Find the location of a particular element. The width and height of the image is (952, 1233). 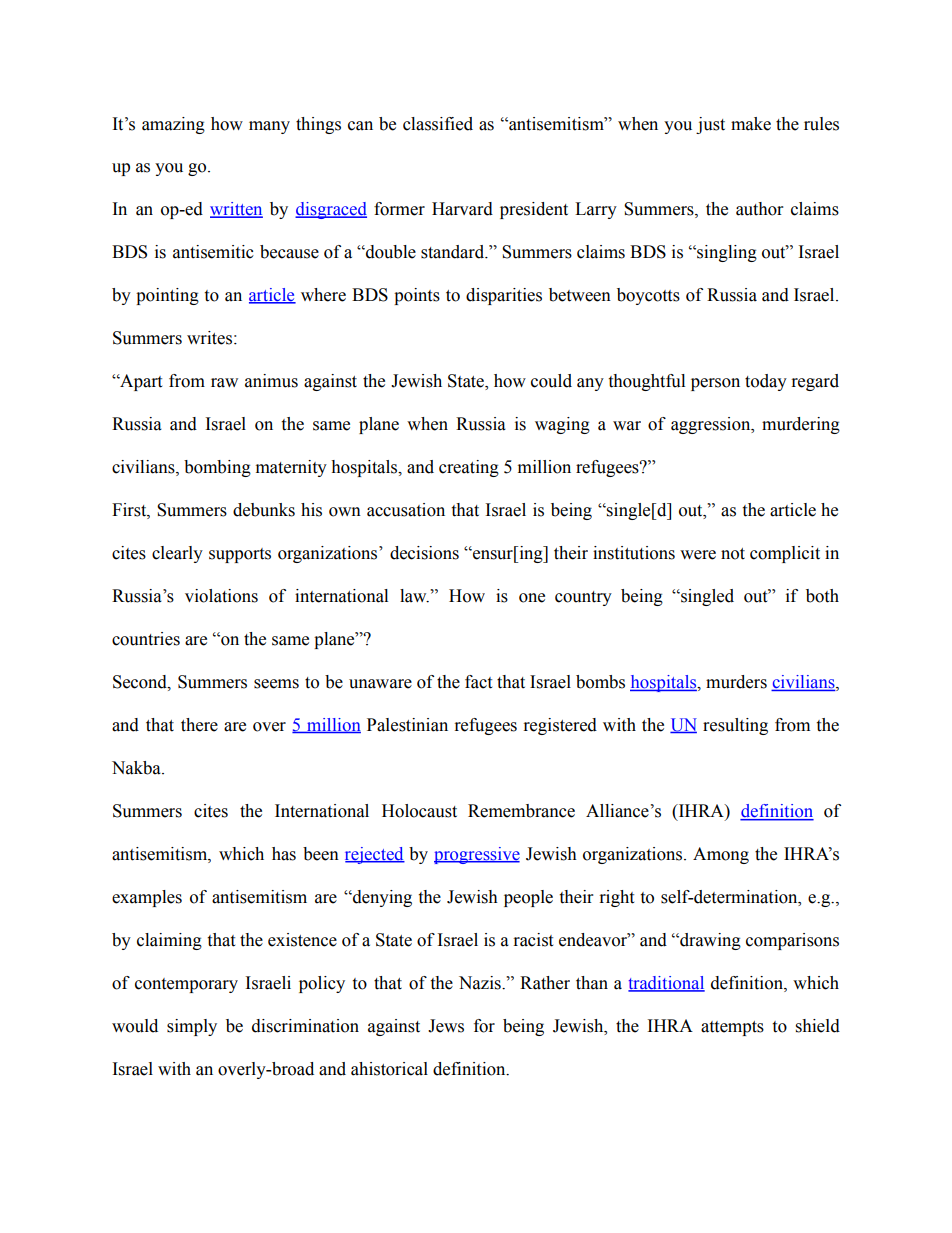

simply is located at coordinates (192, 1027).
